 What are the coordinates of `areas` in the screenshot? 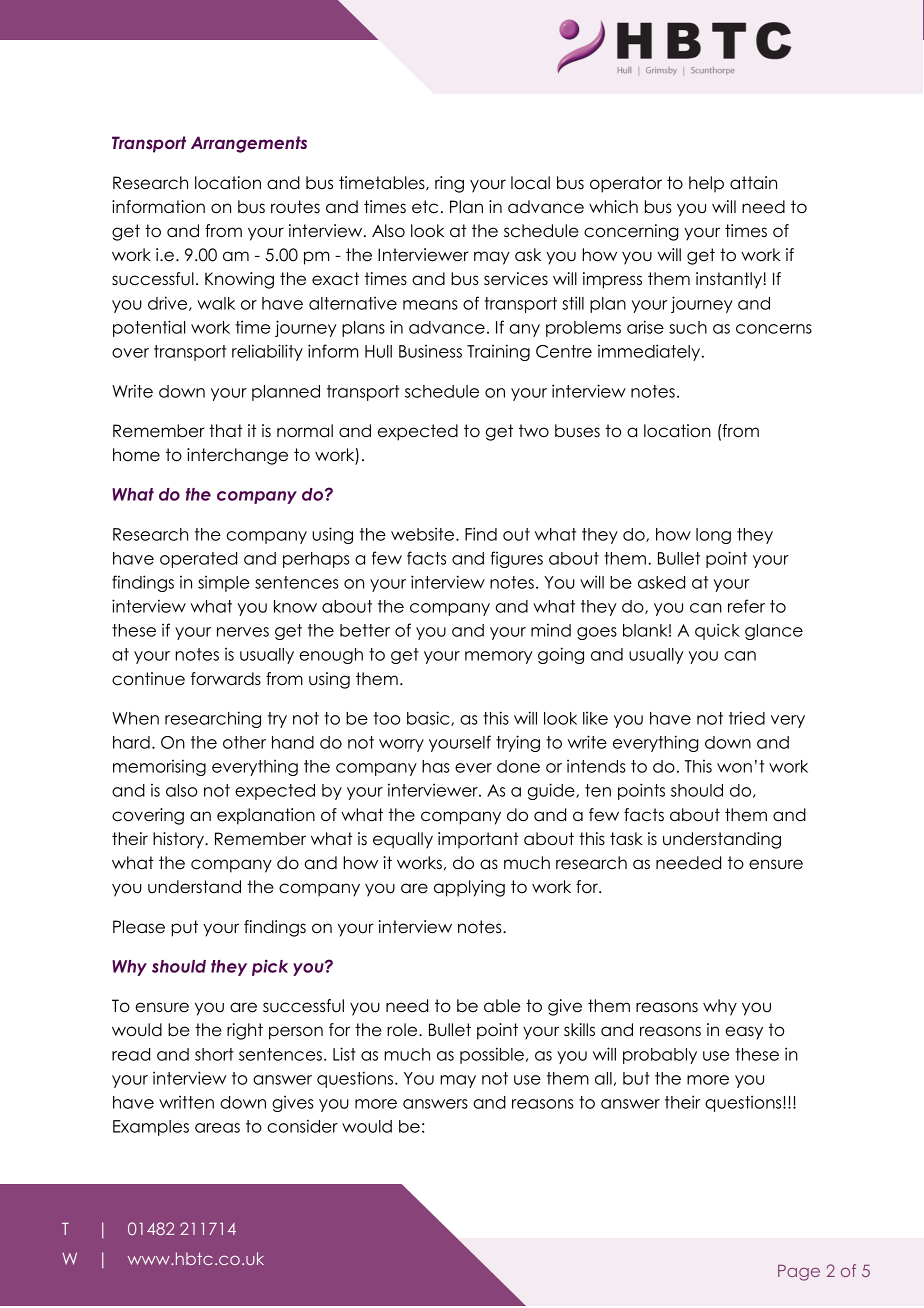 It's located at (217, 1128).
